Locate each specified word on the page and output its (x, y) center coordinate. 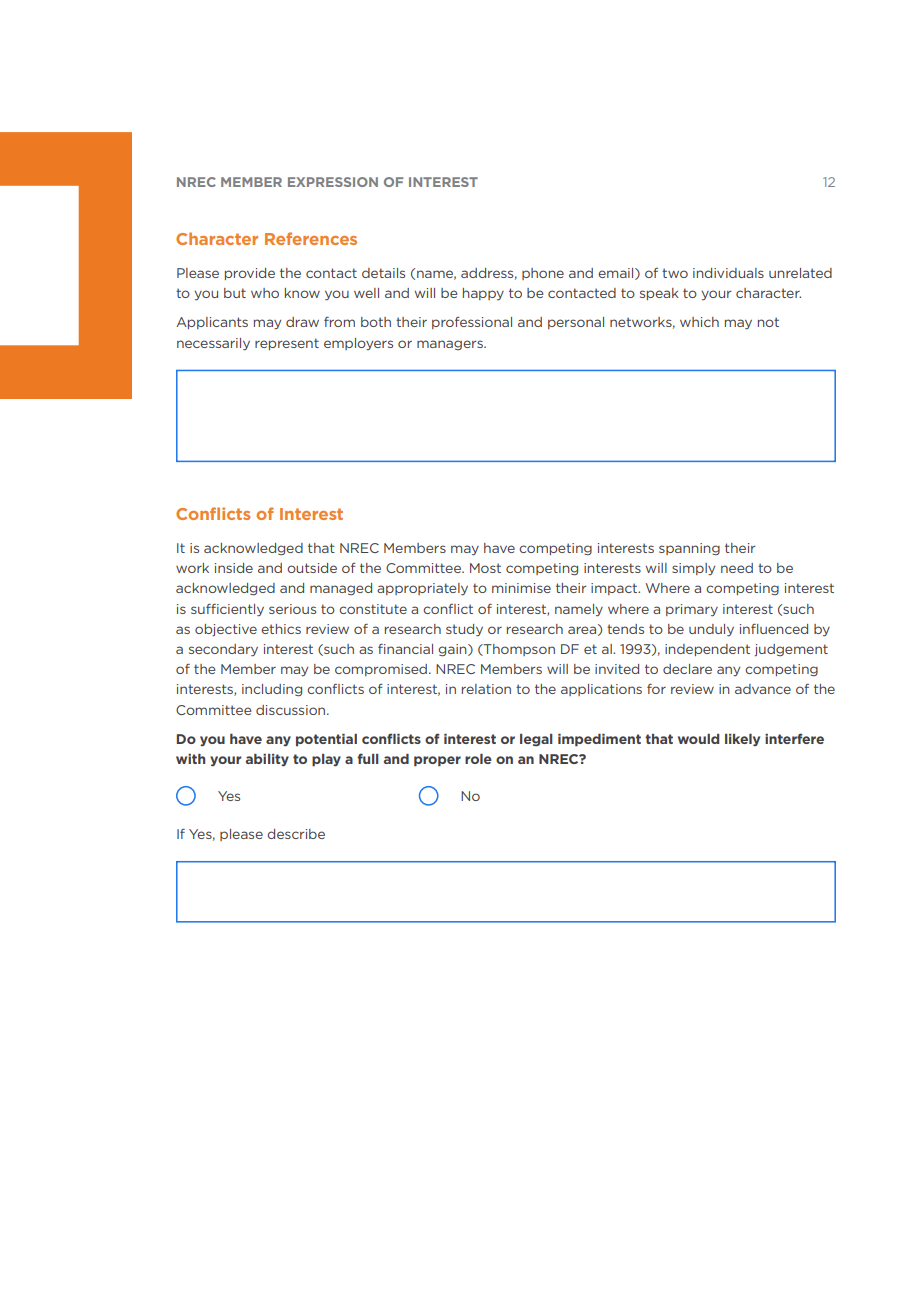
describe (296, 834)
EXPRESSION (333, 182)
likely (742, 740)
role (478, 759)
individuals (728, 273)
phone (543, 274)
